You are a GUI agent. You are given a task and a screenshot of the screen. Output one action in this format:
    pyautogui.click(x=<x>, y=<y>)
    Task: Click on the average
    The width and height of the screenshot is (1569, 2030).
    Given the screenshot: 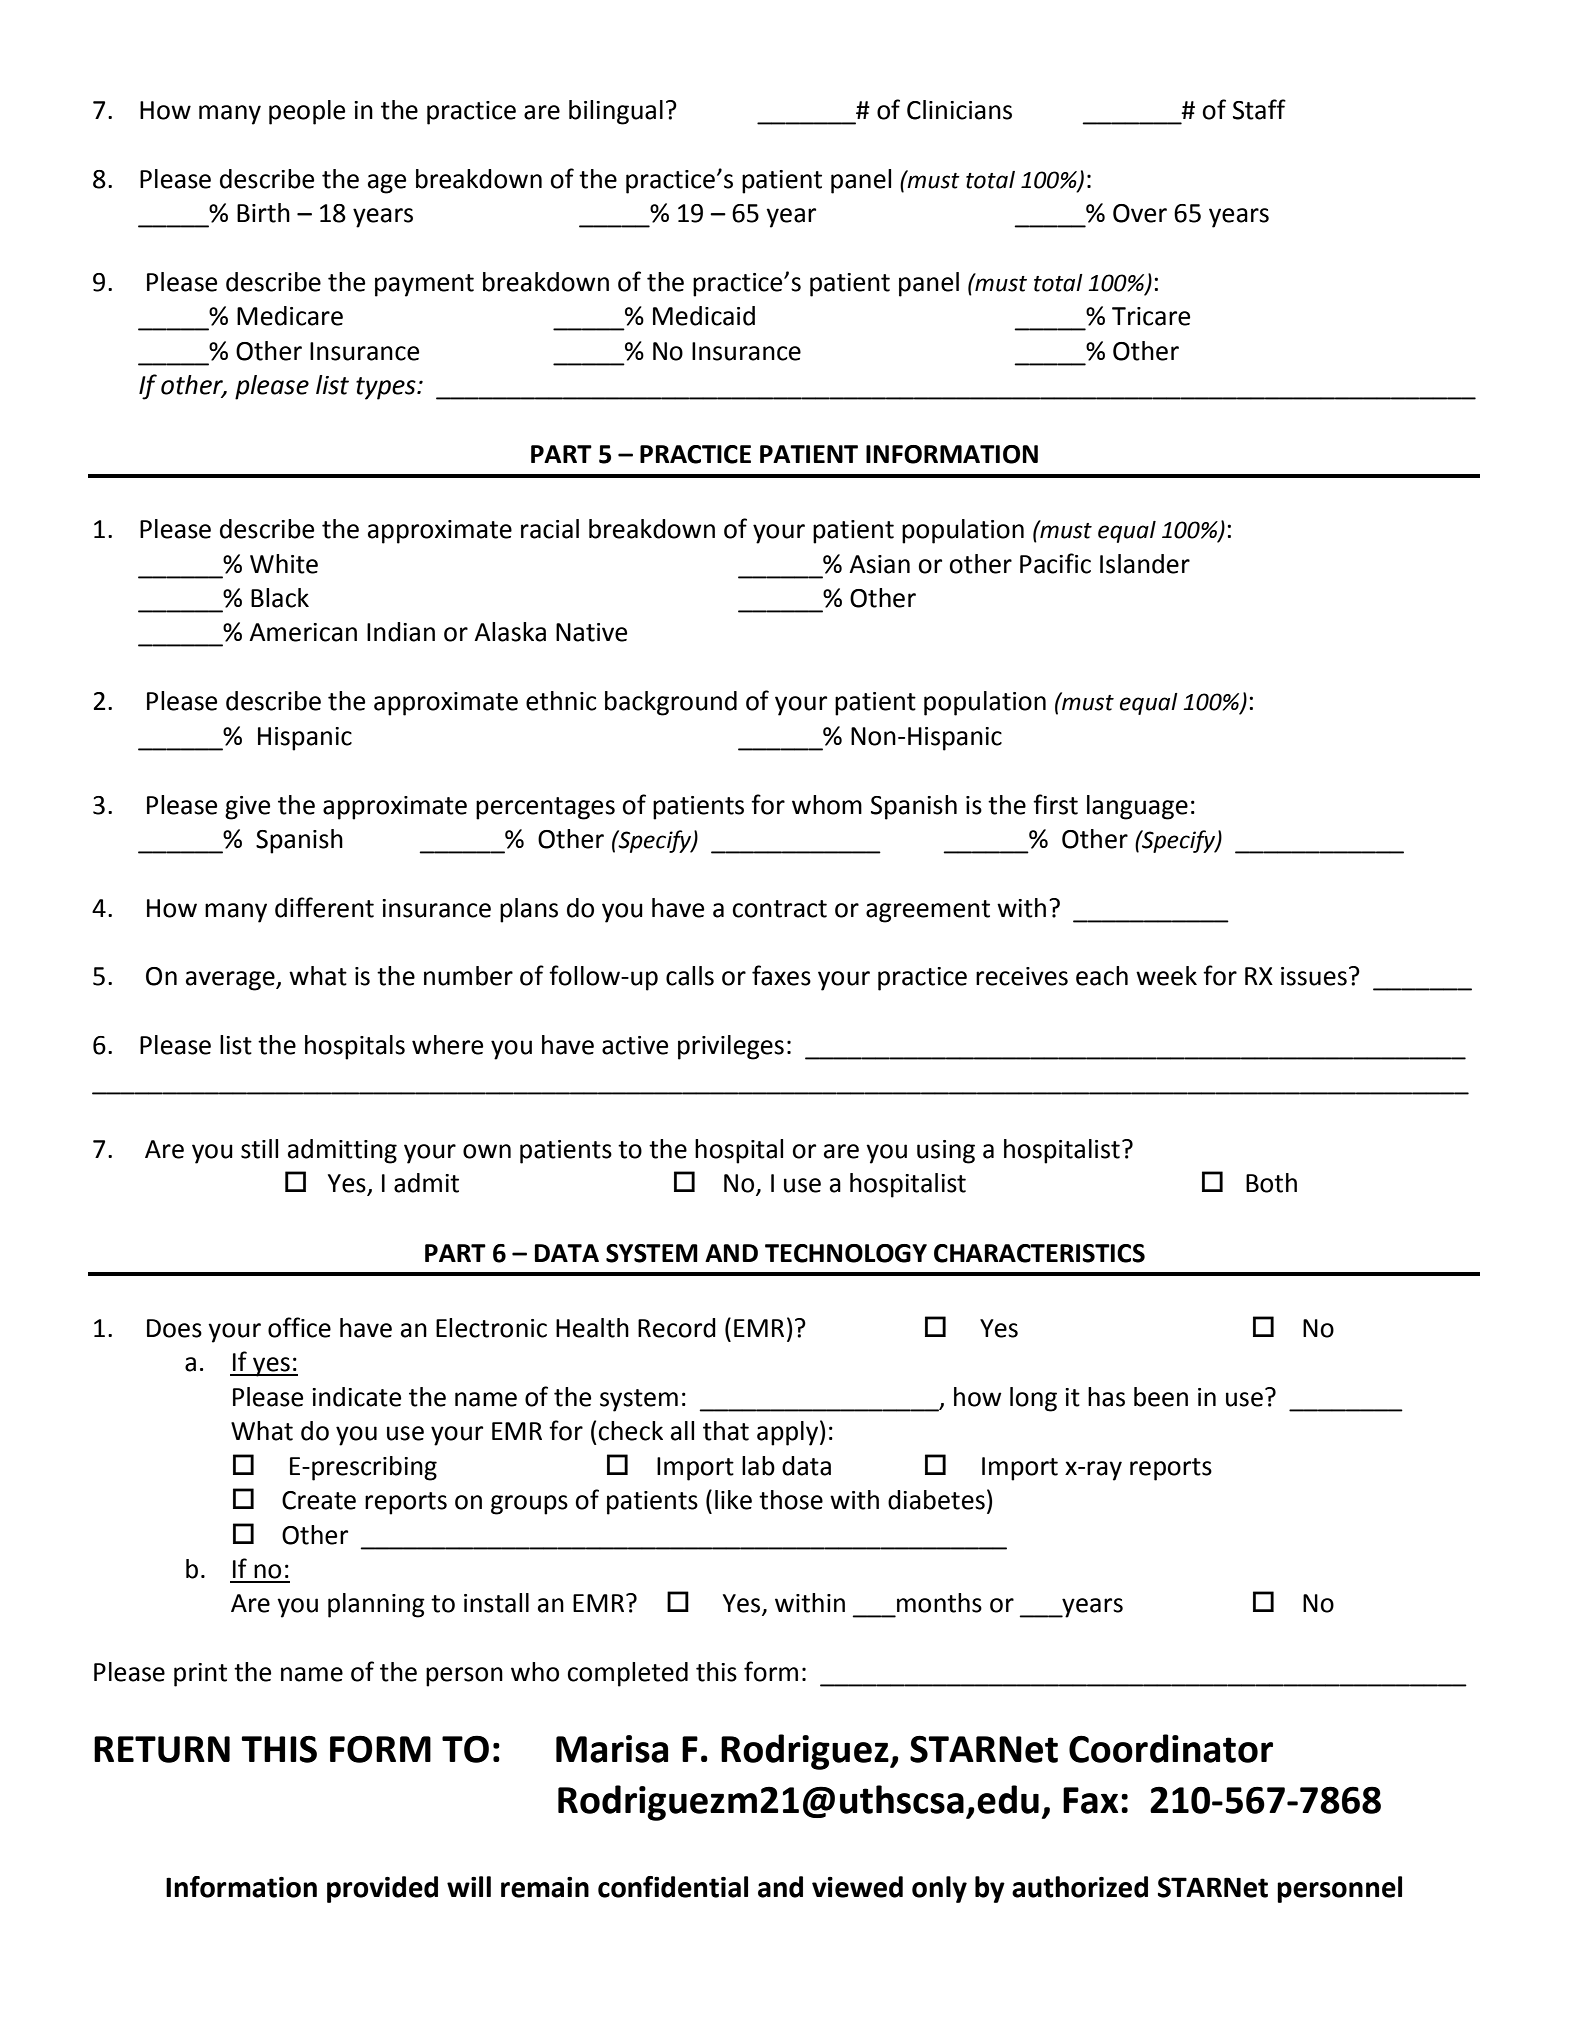 What is the action you would take?
    pyautogui.click(x=231, y=981)
